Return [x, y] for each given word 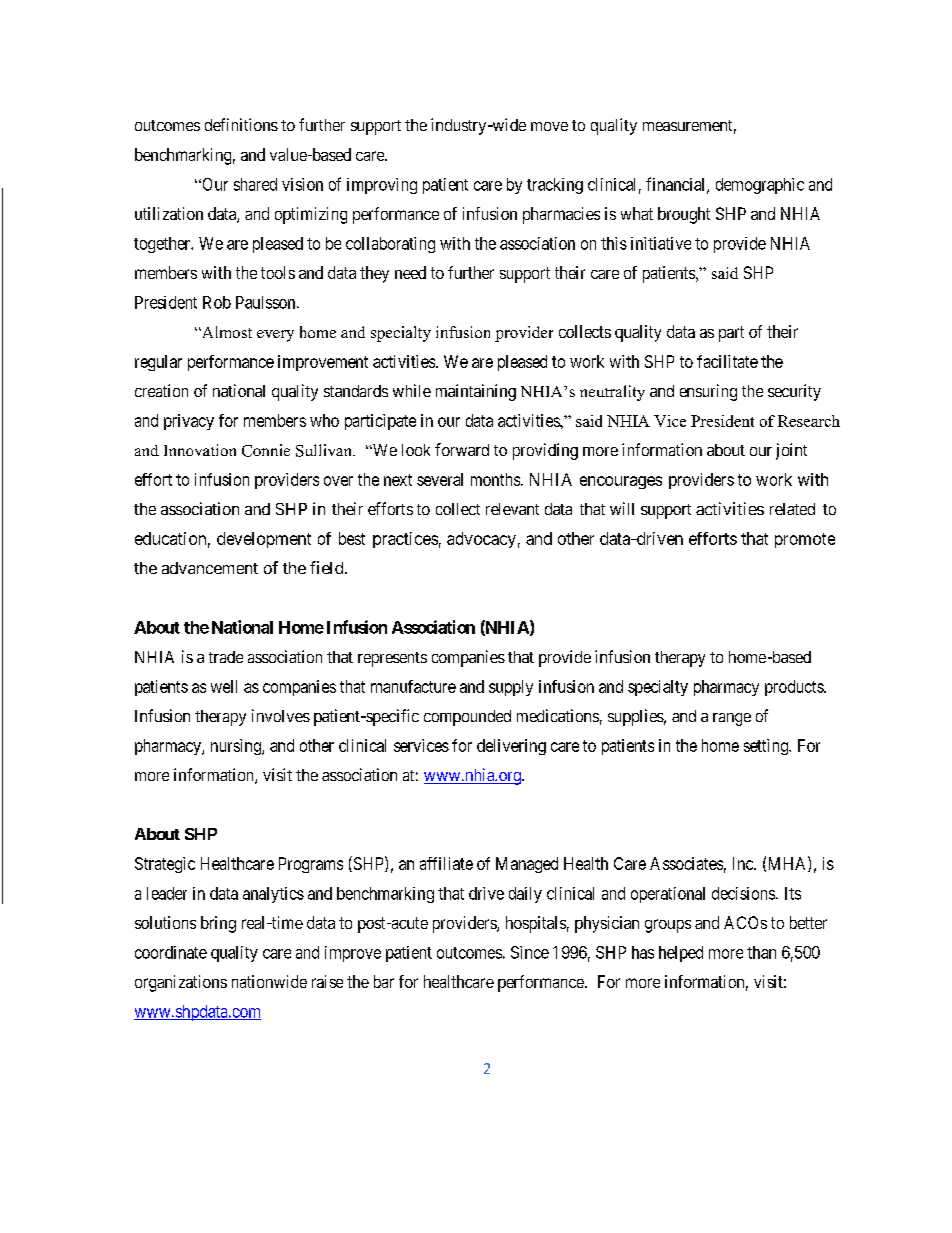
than [761, 952]
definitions [241, 124]
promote [805, 540]
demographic [760, 186]
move [549, 126]
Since [530, 952]
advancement [210, 568]
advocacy [481, 540]
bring [218, 924]
